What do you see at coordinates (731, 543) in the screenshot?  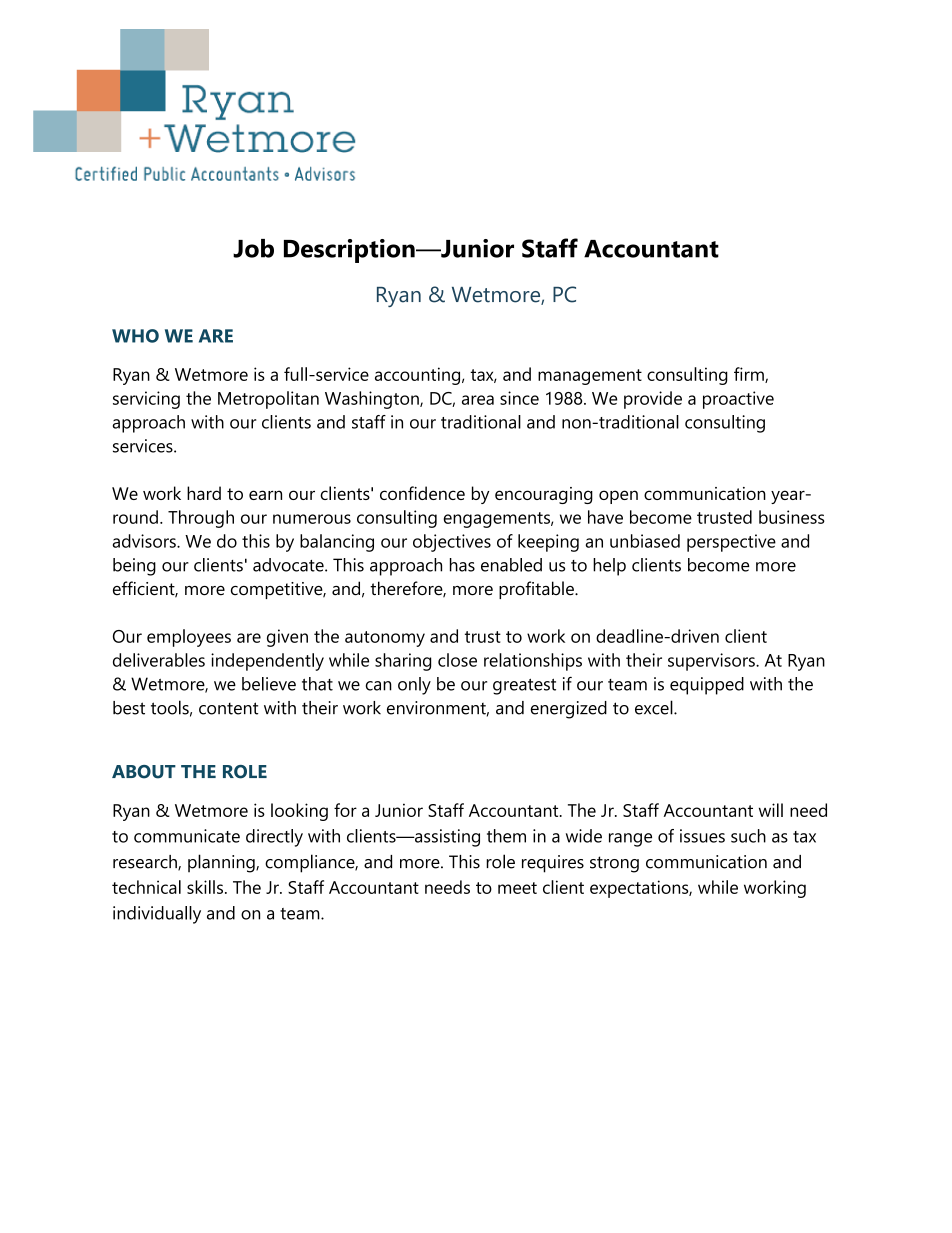 I see `perspective` at bounding box center [731, 543].
